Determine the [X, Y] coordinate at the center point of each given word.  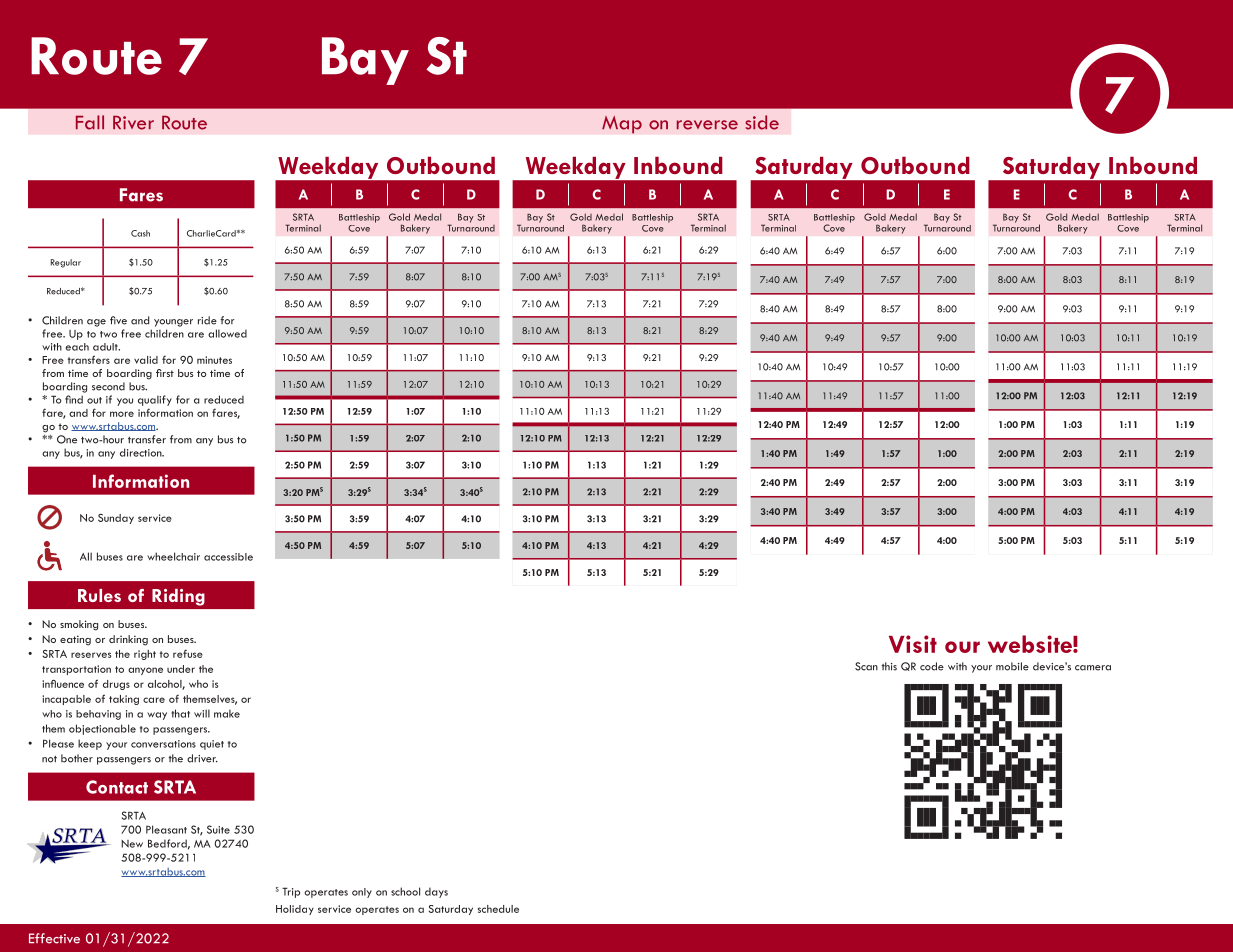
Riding [178, 597]
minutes [214, 360]
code [932, 666]
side [762, 122]
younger [173, 323]
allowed [227, 333]
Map [622, 124]
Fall [90, 122]
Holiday [295, 910]
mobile [1012, 666]
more [122, 414]
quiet [212, 745]
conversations [163, 744]
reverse [707, 125]
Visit [913, 644]
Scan [866, 666]
